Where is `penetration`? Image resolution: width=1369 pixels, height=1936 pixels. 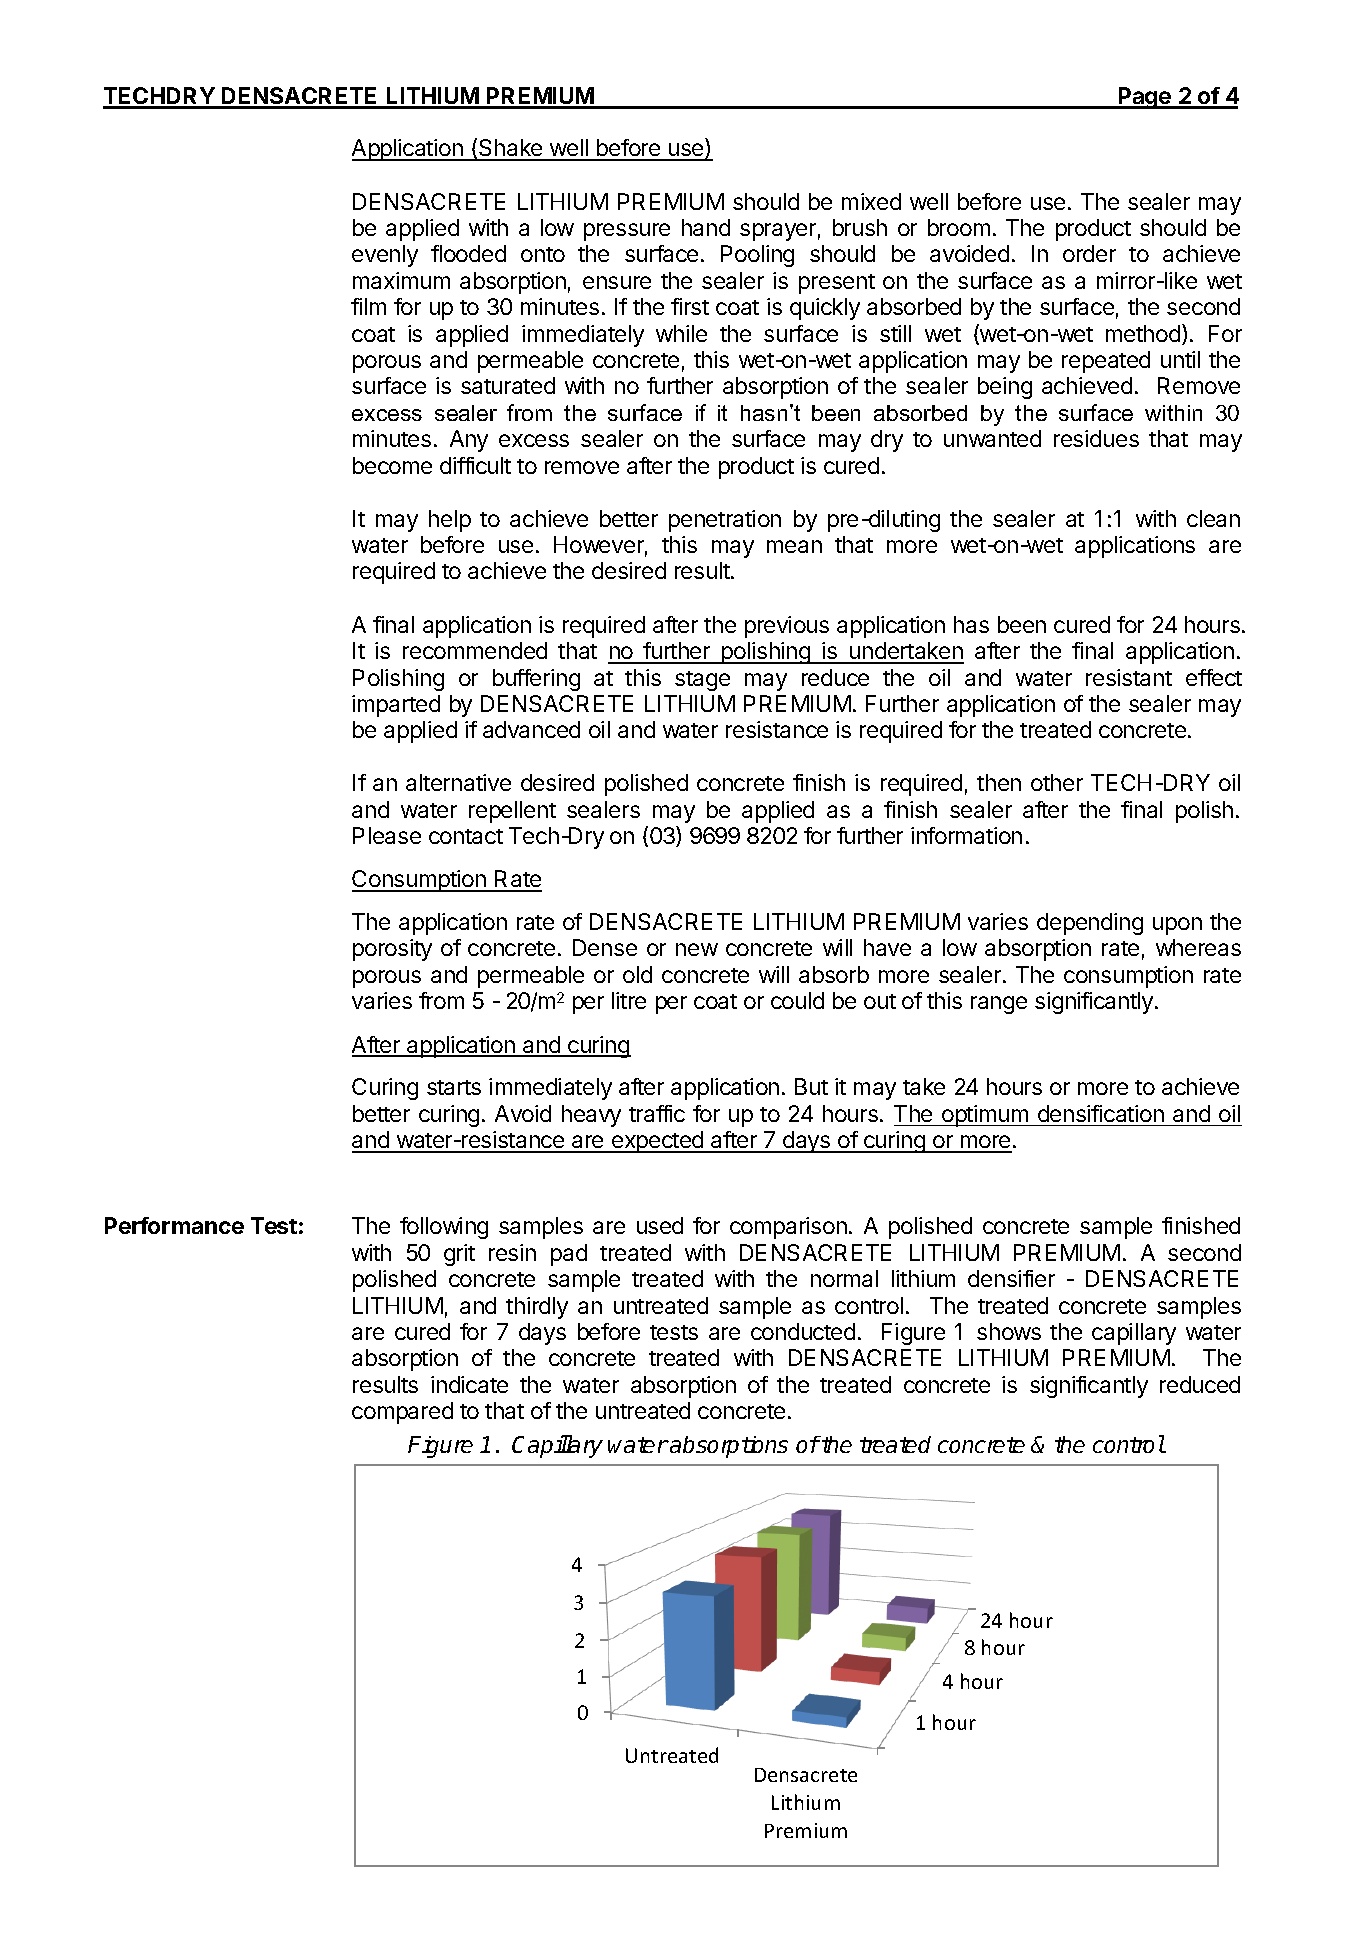
penetration is located at coordinates (725, 521).
